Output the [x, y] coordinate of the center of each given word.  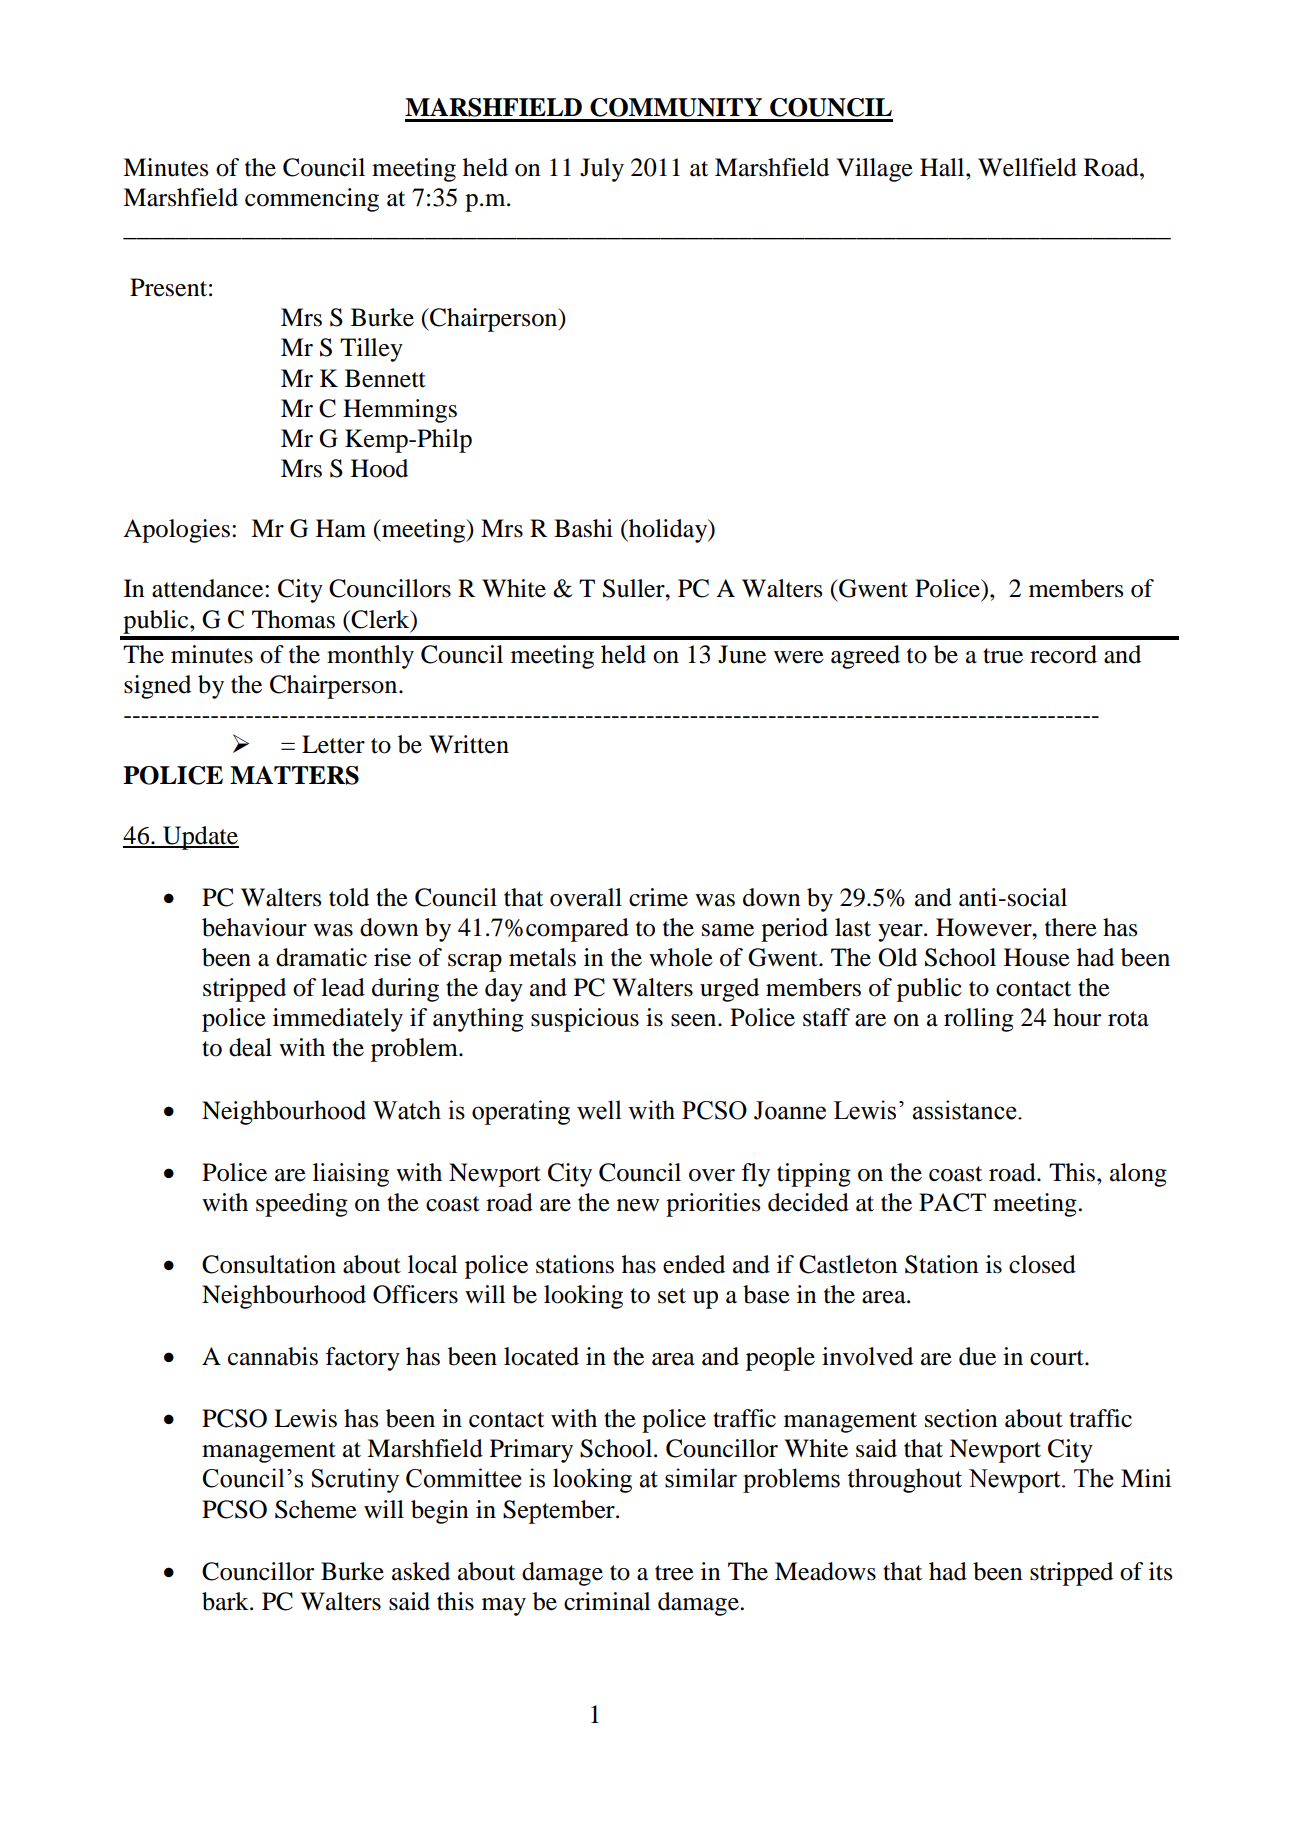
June [742, 654]
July [602, 170]
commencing [312, 200]
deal [250, 1047]
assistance [966, 1110]
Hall [943, 167]
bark [226, 1601]
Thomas [293, 619]
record [1063, 654]
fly [756, 1175]
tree [674, 1573]
